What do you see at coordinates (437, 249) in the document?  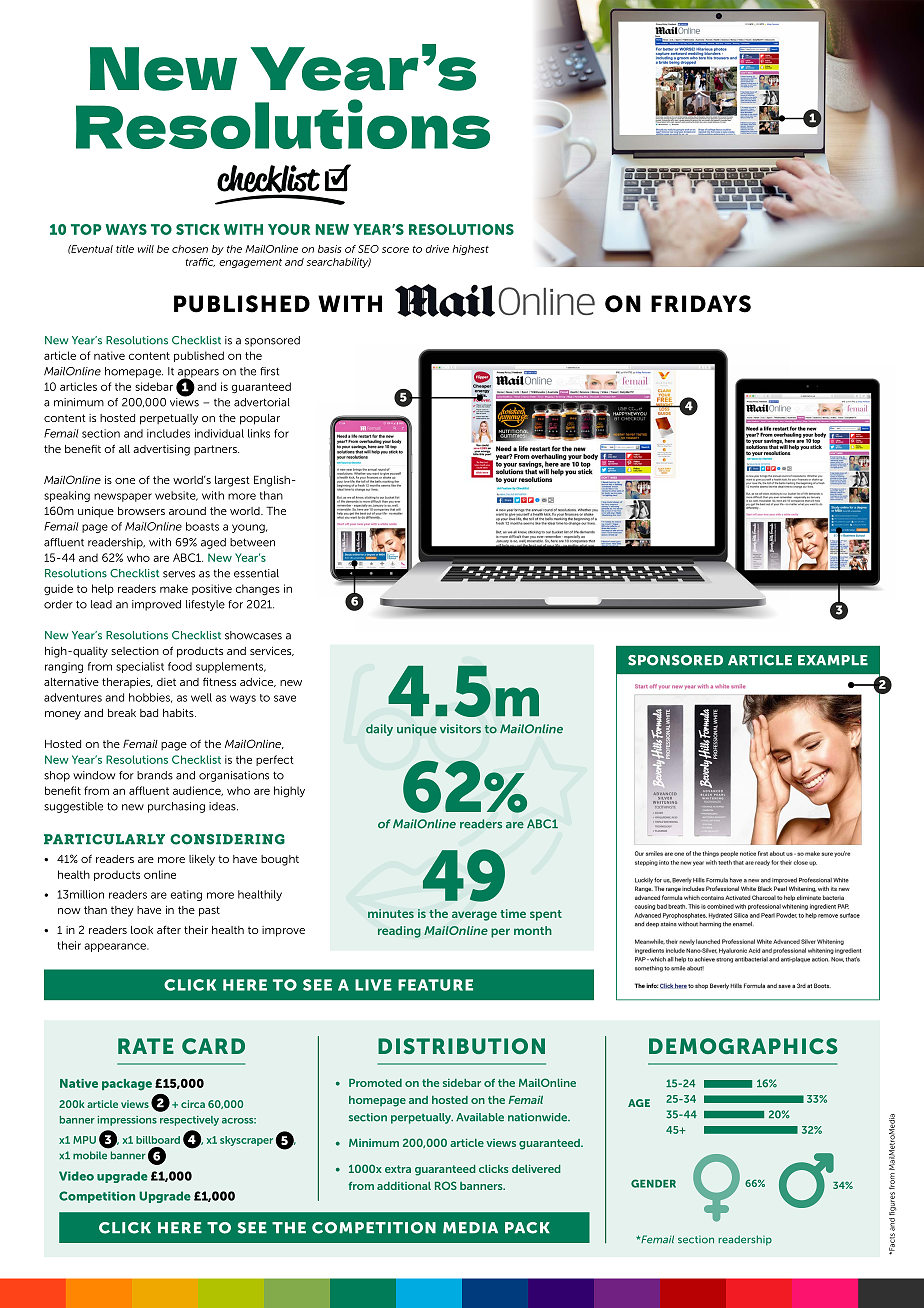 I see `drive` at bounding box center [437, 249].
